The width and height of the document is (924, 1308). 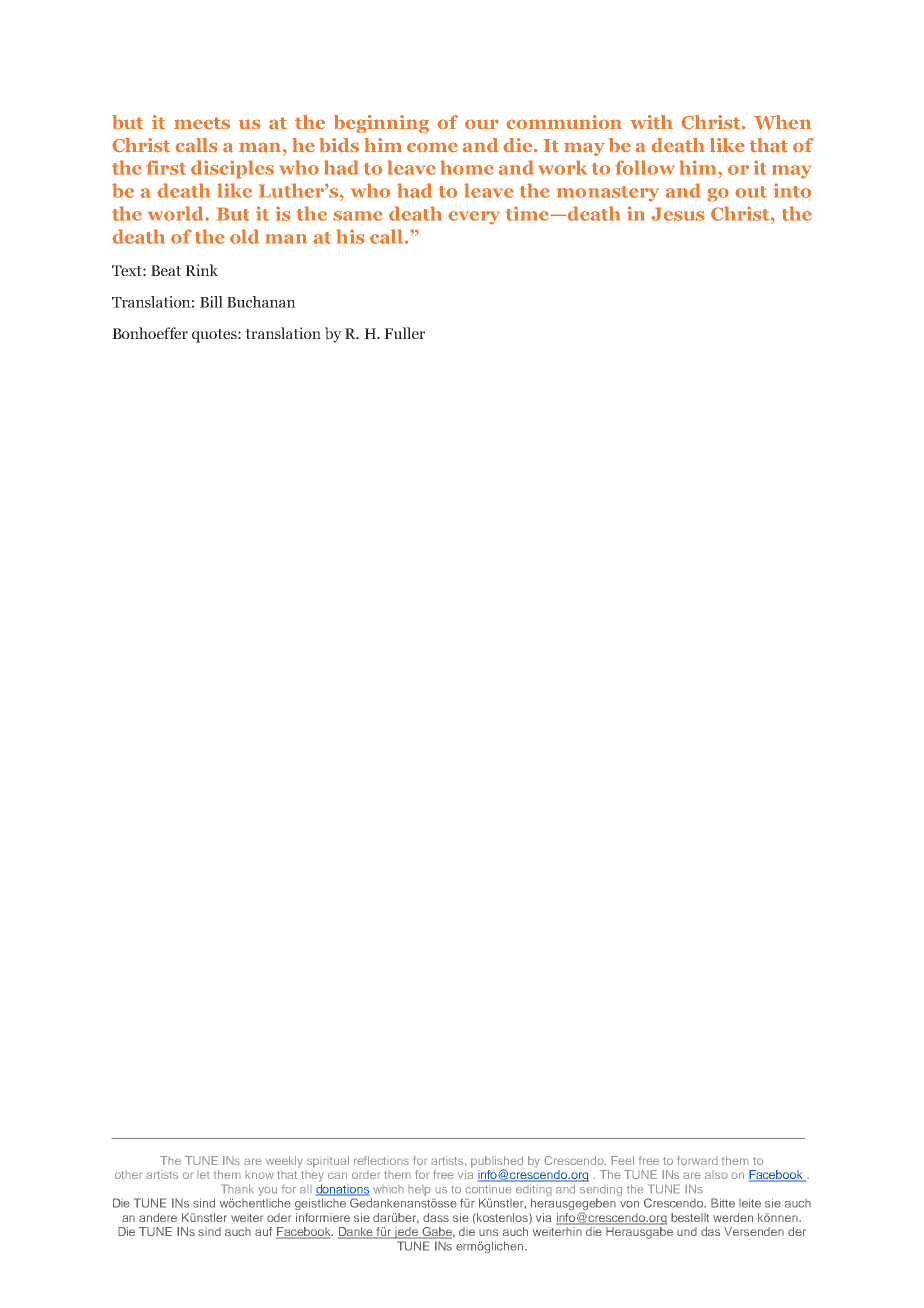 I want to click on Bonhoeffer, so click(x=150, y=333).
